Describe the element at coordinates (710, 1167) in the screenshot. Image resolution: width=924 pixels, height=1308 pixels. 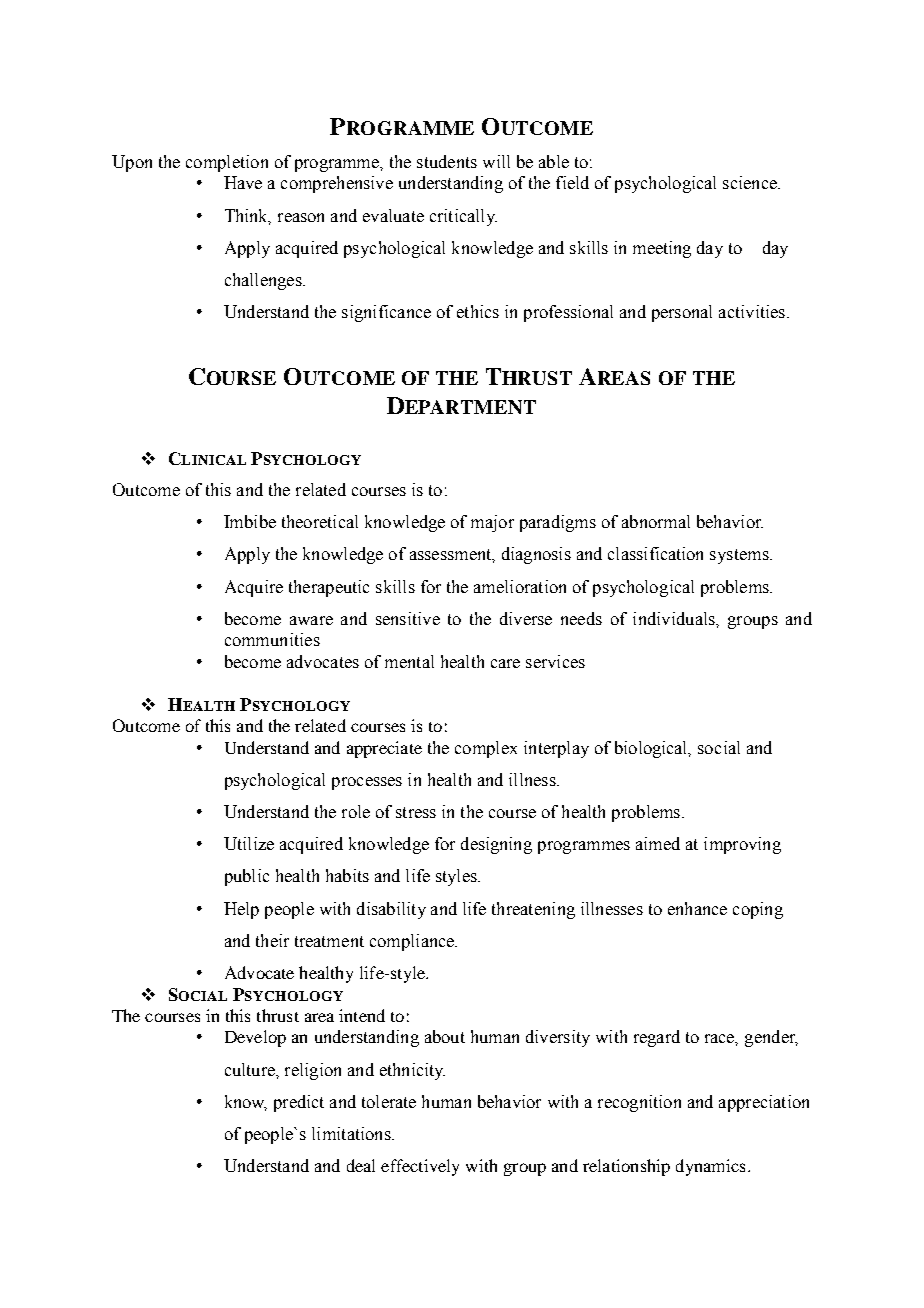
I see `dynamics` at that location.
